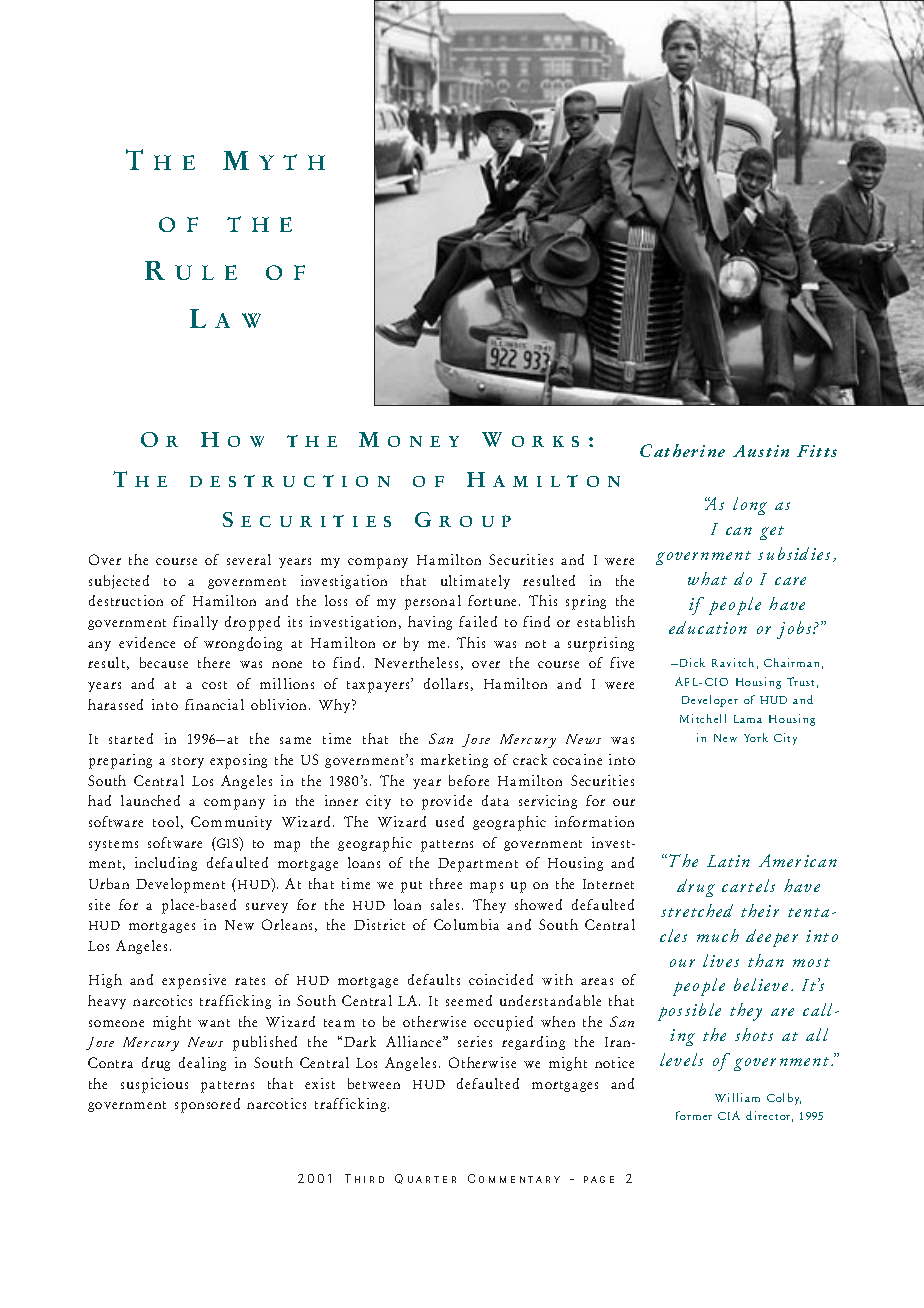 Image resolution: width=924 pixels, height=1308 pixels. What do you see at coordinates (545, 441) in the document?
I see `ORKS` at bounding box center [545, 441].
